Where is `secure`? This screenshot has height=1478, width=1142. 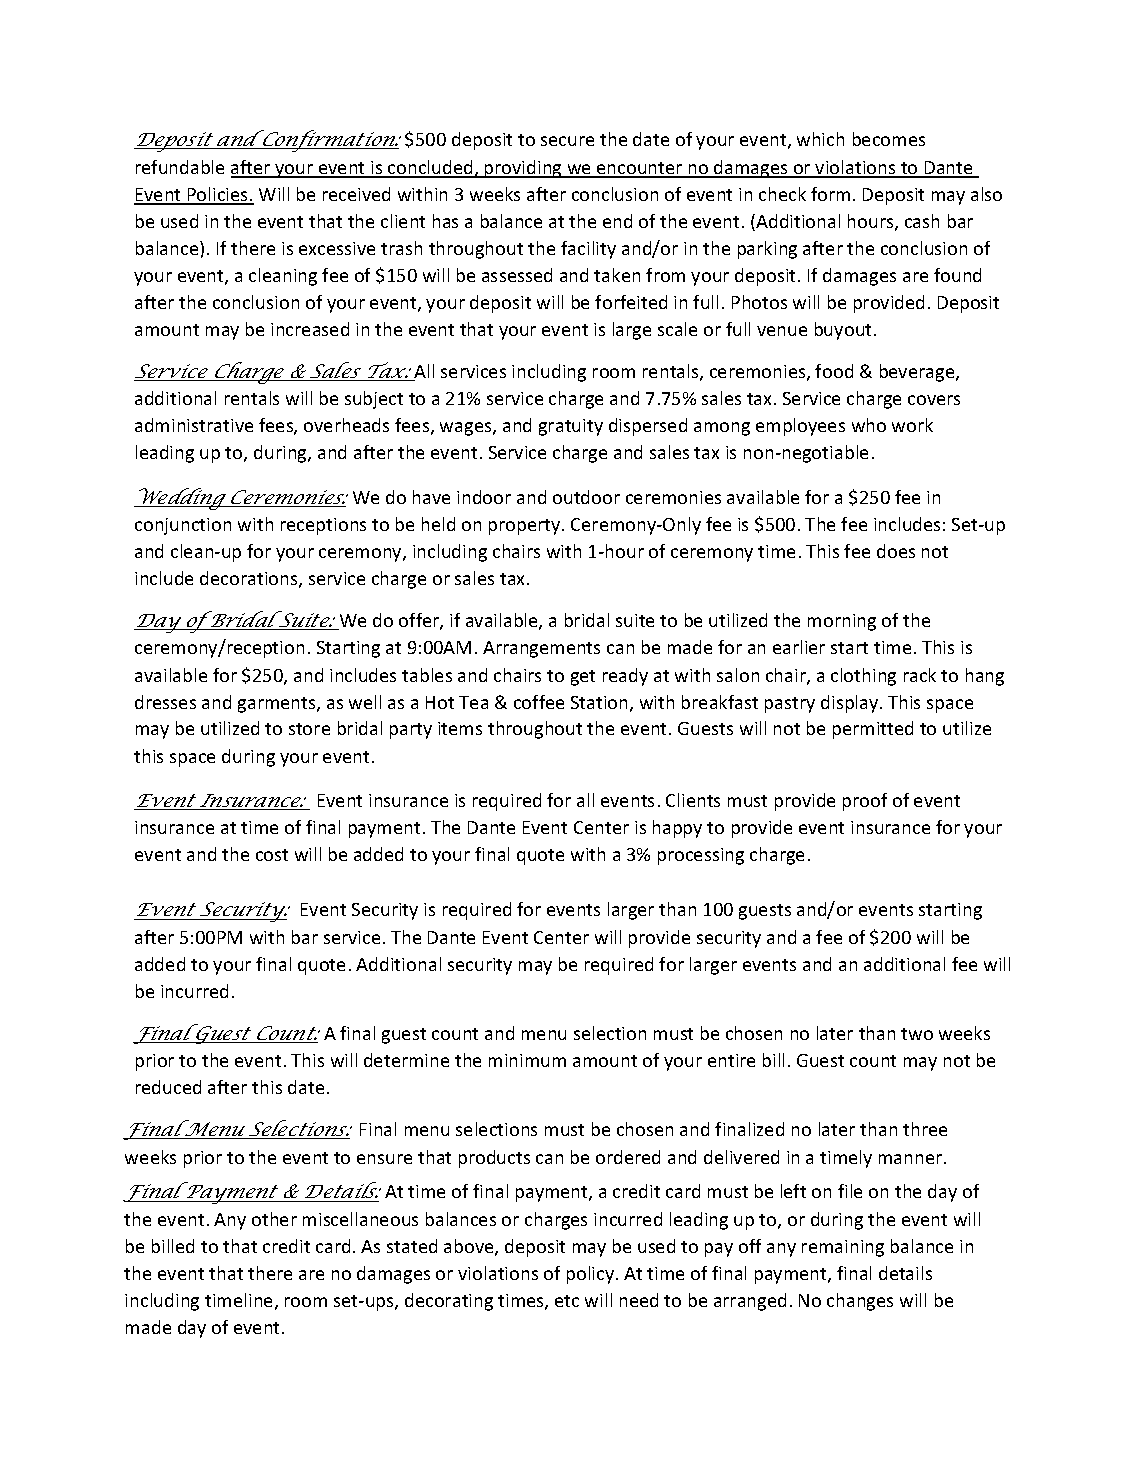
secure is located at coordinates (567, 141).
